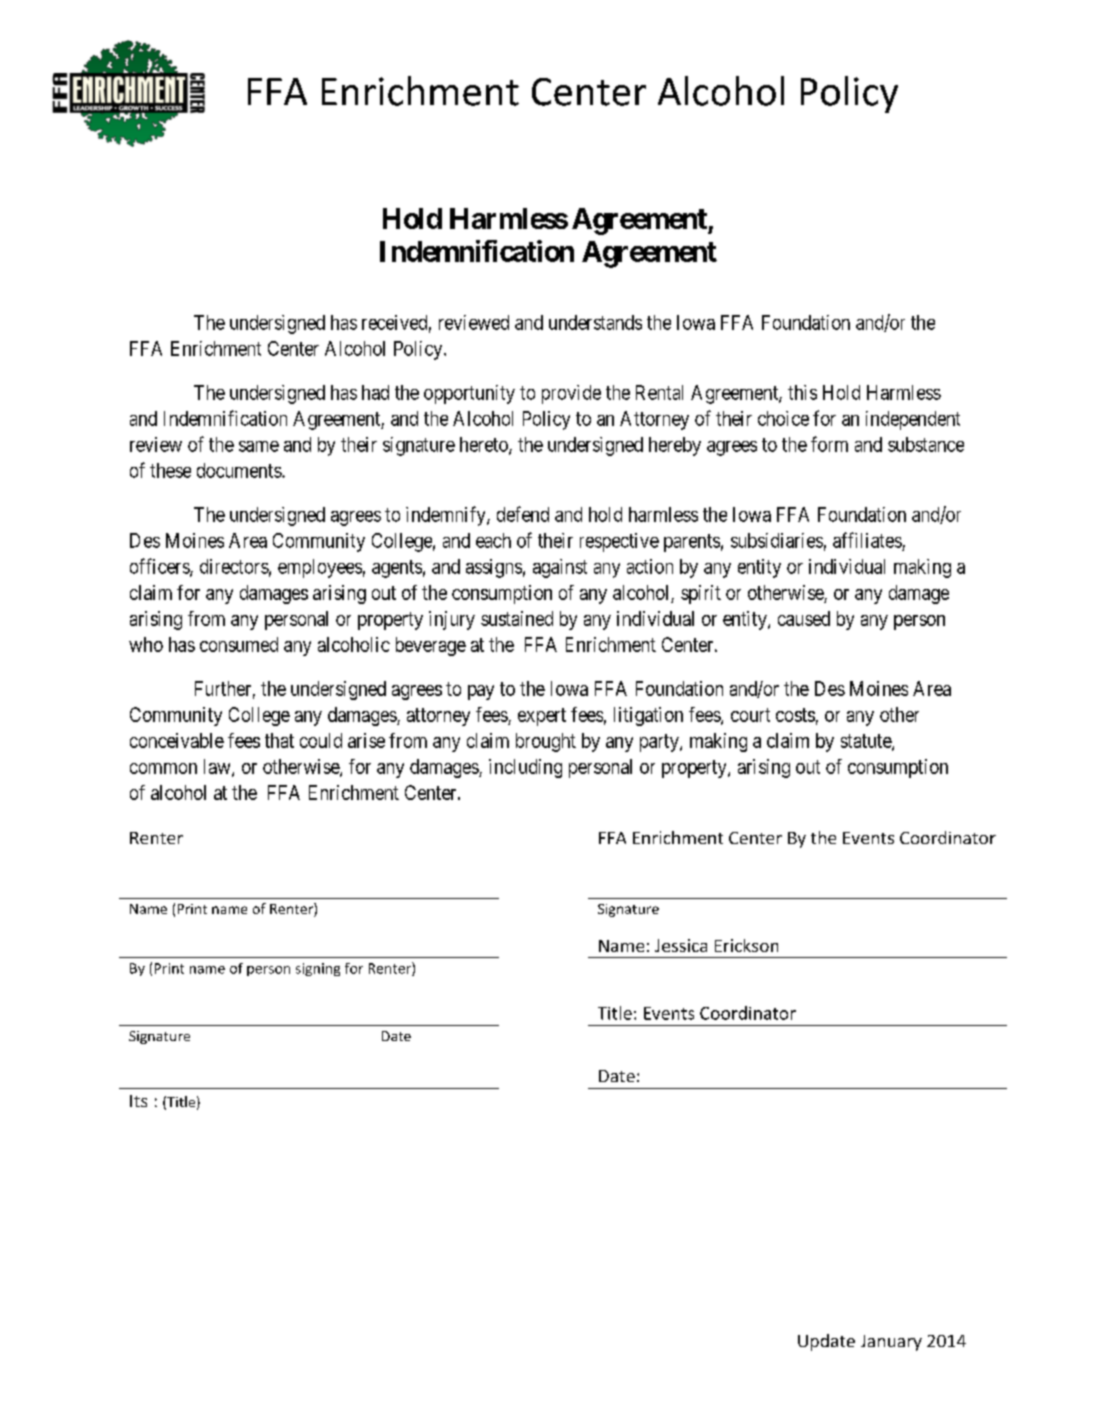 The width and height of the page is (1095, 1417). What do you see at coordinates (746, 945) in the page?
I see `Erickson` at bounding box center [746, 945].
